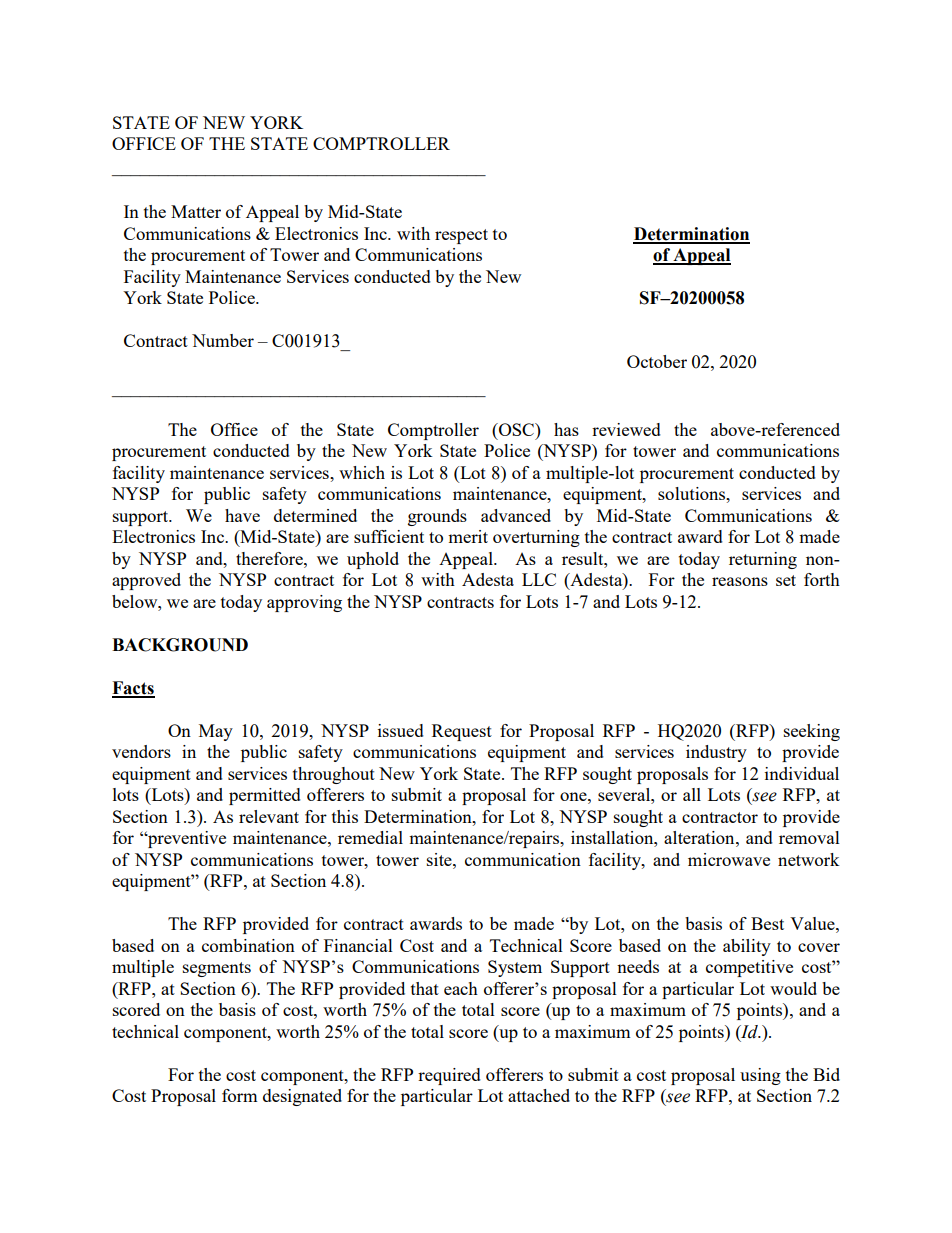 Image resolution: width=952 pixels, height=1233 pixels. What do you see at coordinates (180, 645) in the screenshot?
I see `BACKGROUND` at bounding box center [180, 645].
